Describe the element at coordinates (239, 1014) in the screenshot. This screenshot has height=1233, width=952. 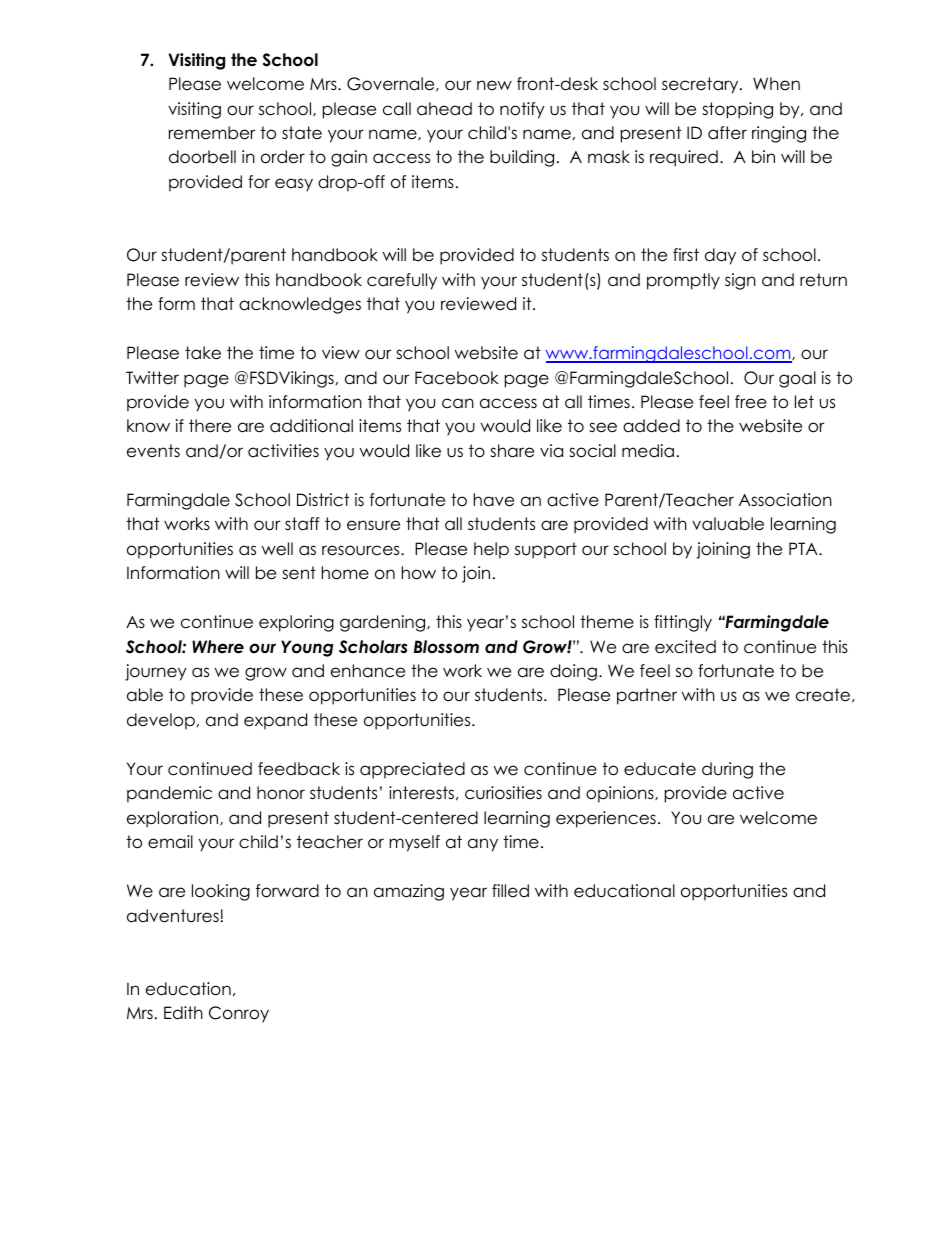
I see `Conroy` at that location.
